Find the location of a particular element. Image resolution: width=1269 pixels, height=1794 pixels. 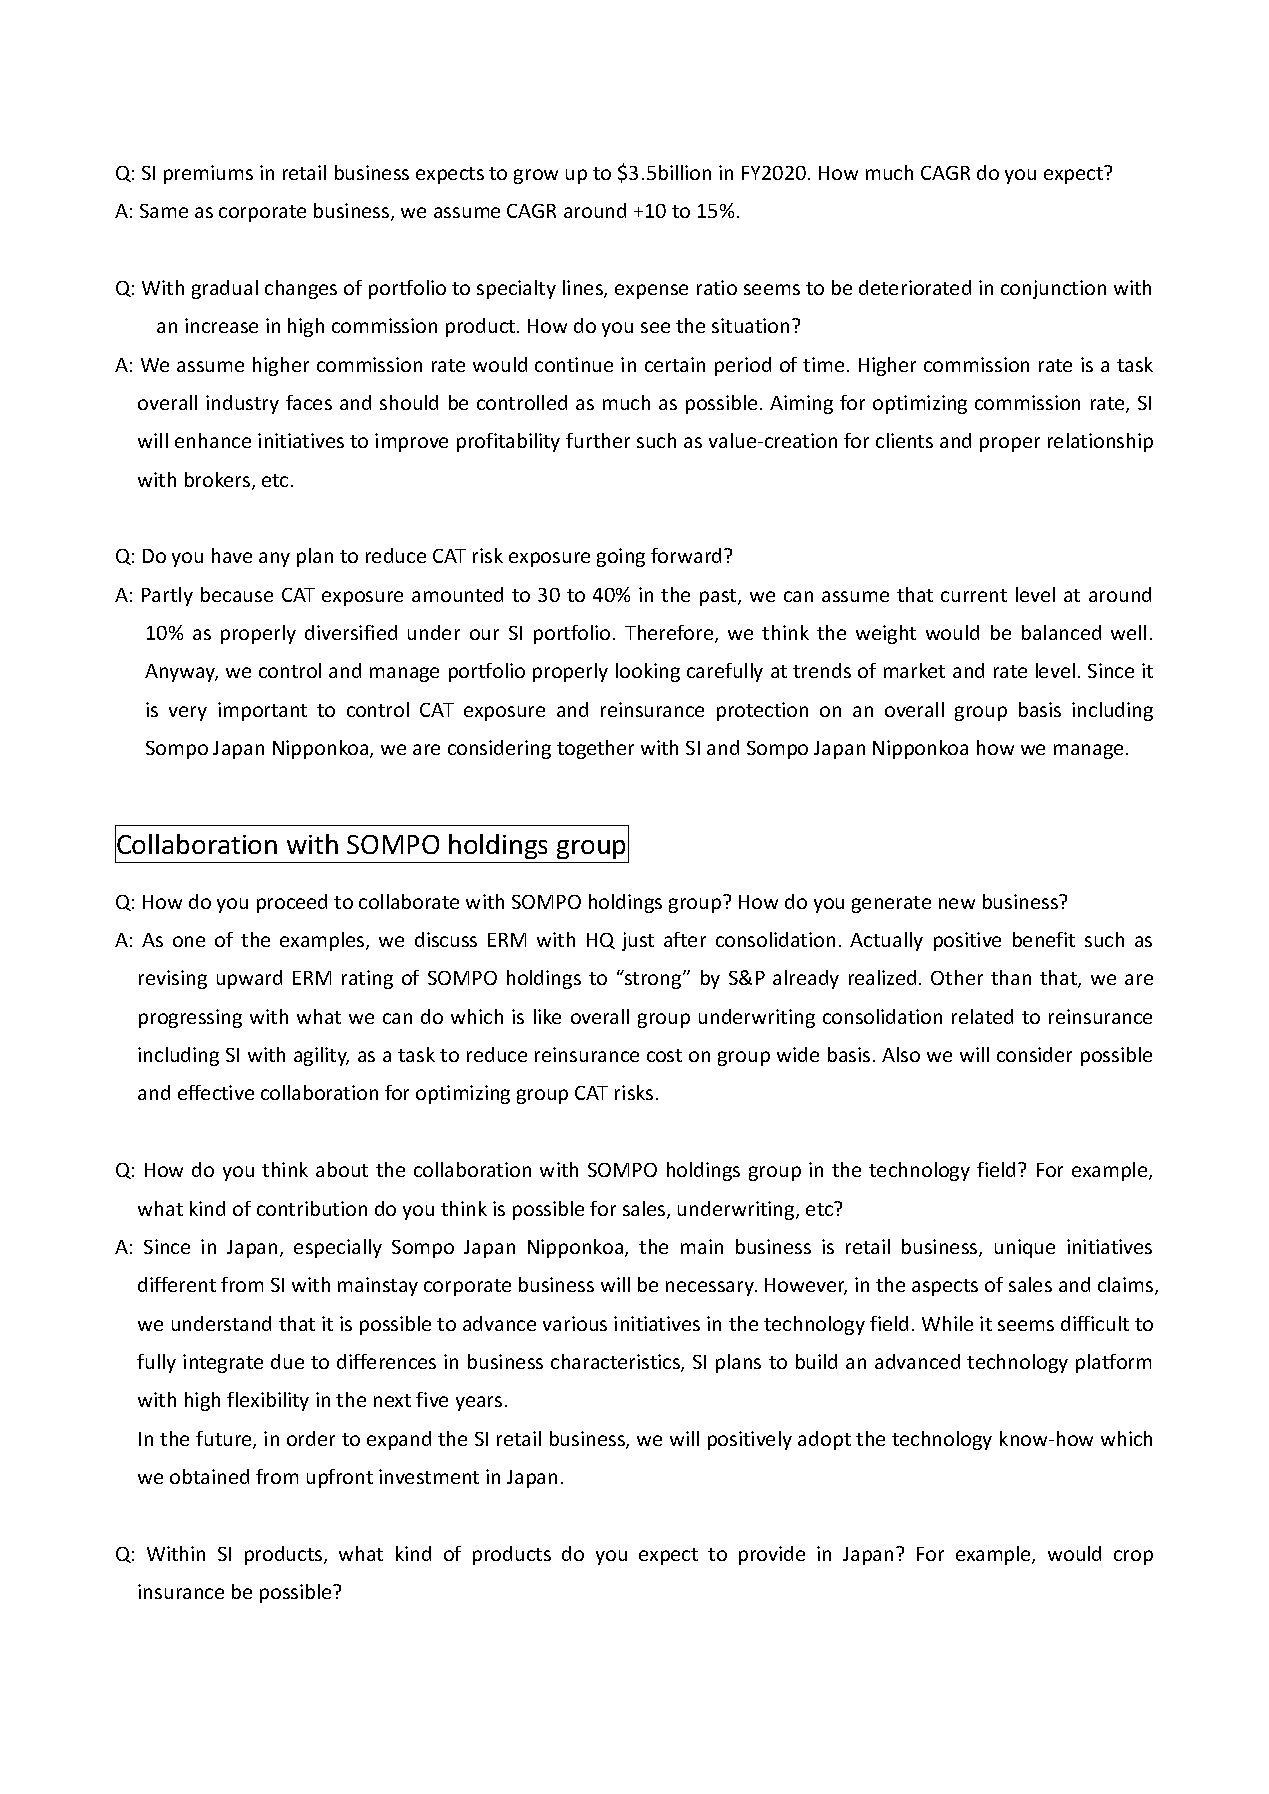

conjunction is located at coordinates (1053, 289).
